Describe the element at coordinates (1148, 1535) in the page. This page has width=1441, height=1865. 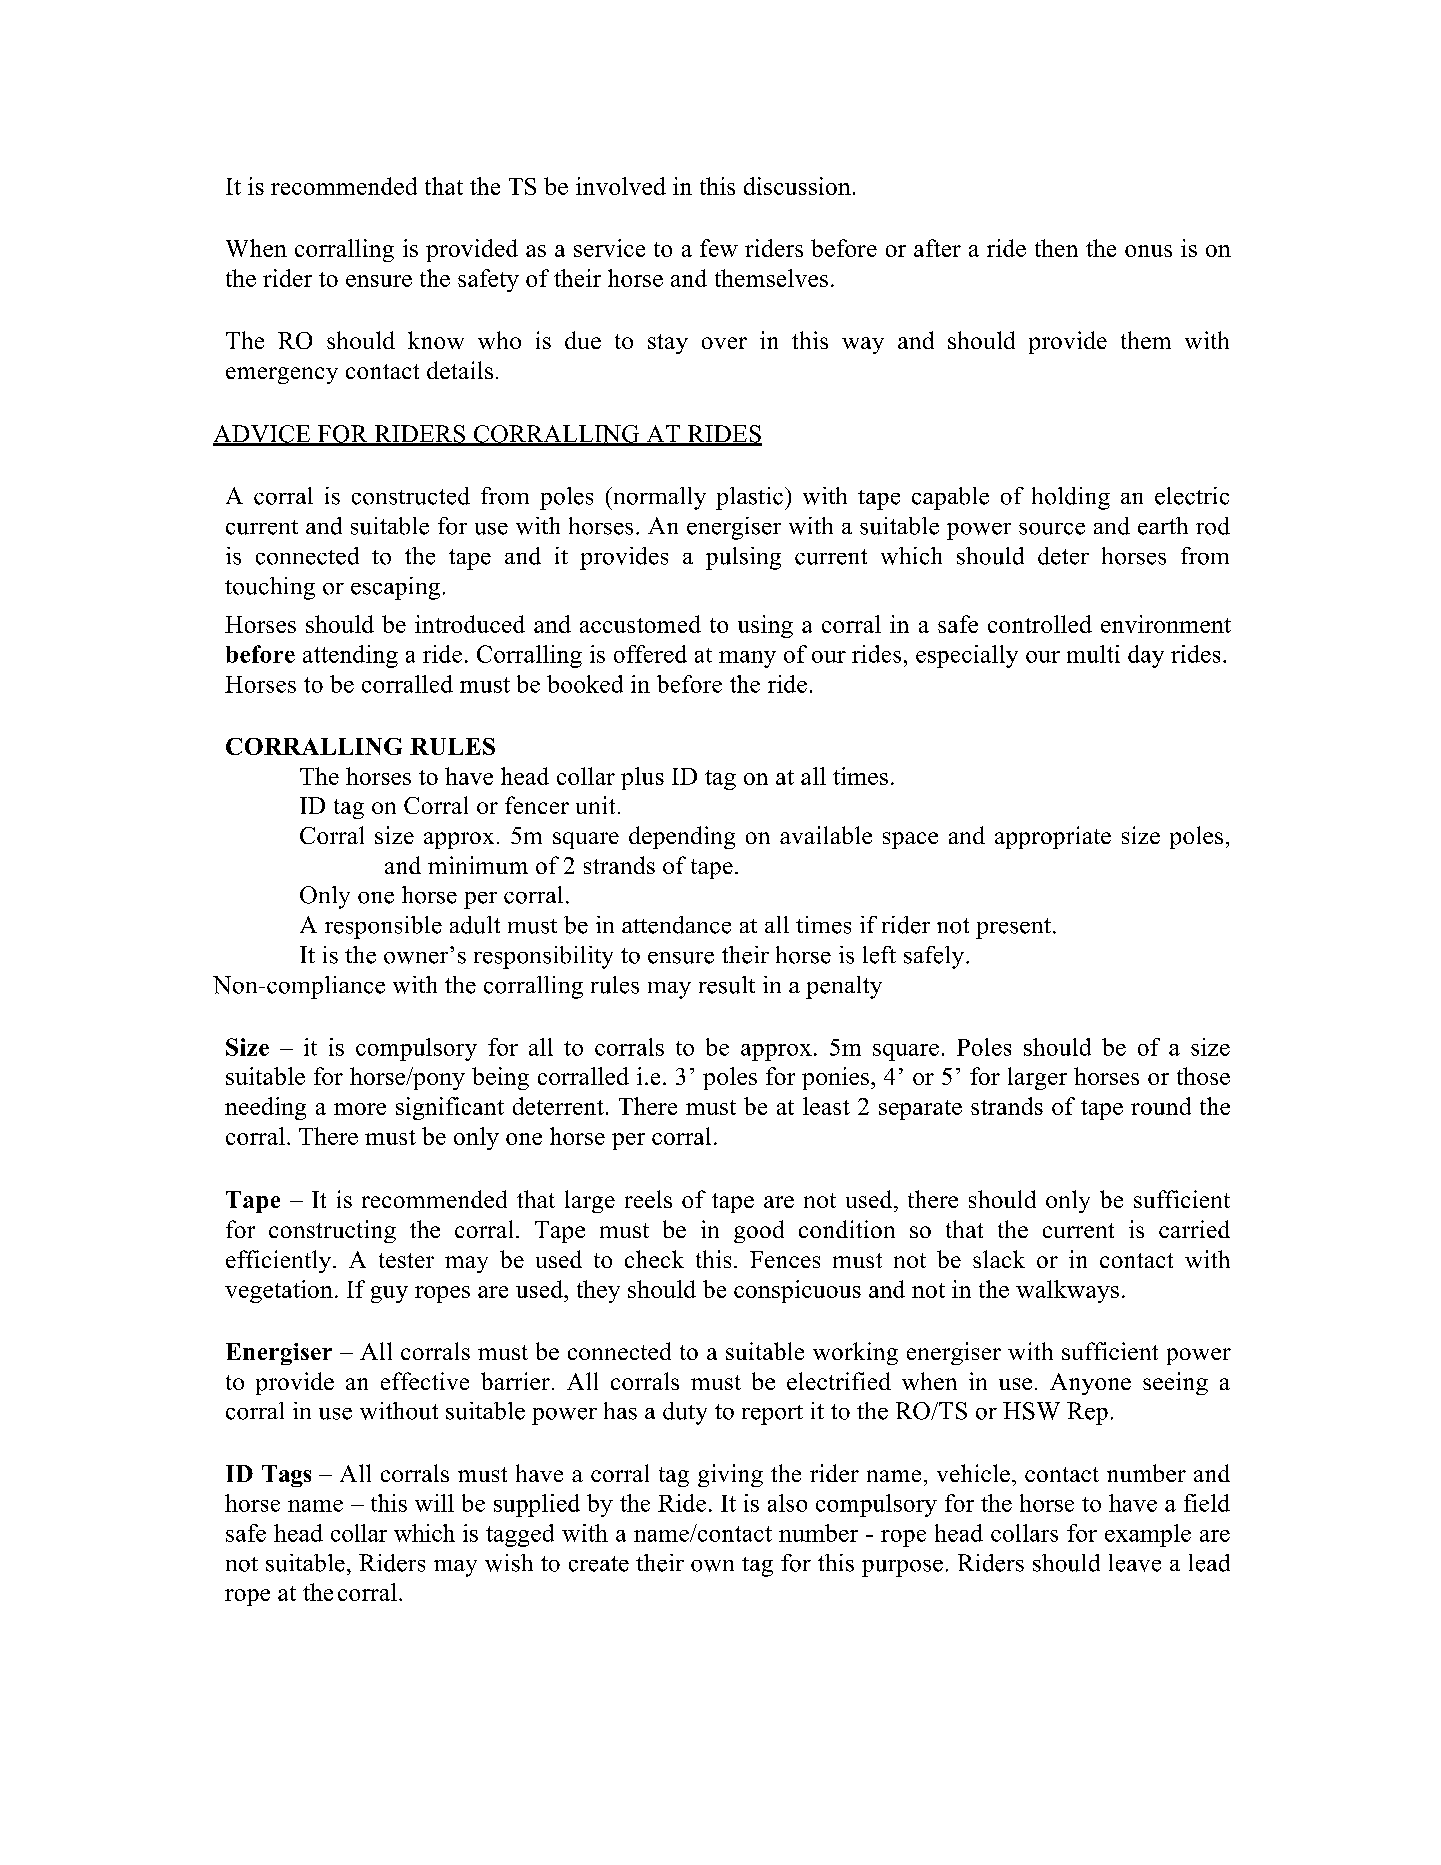
I see `example` at that location.
